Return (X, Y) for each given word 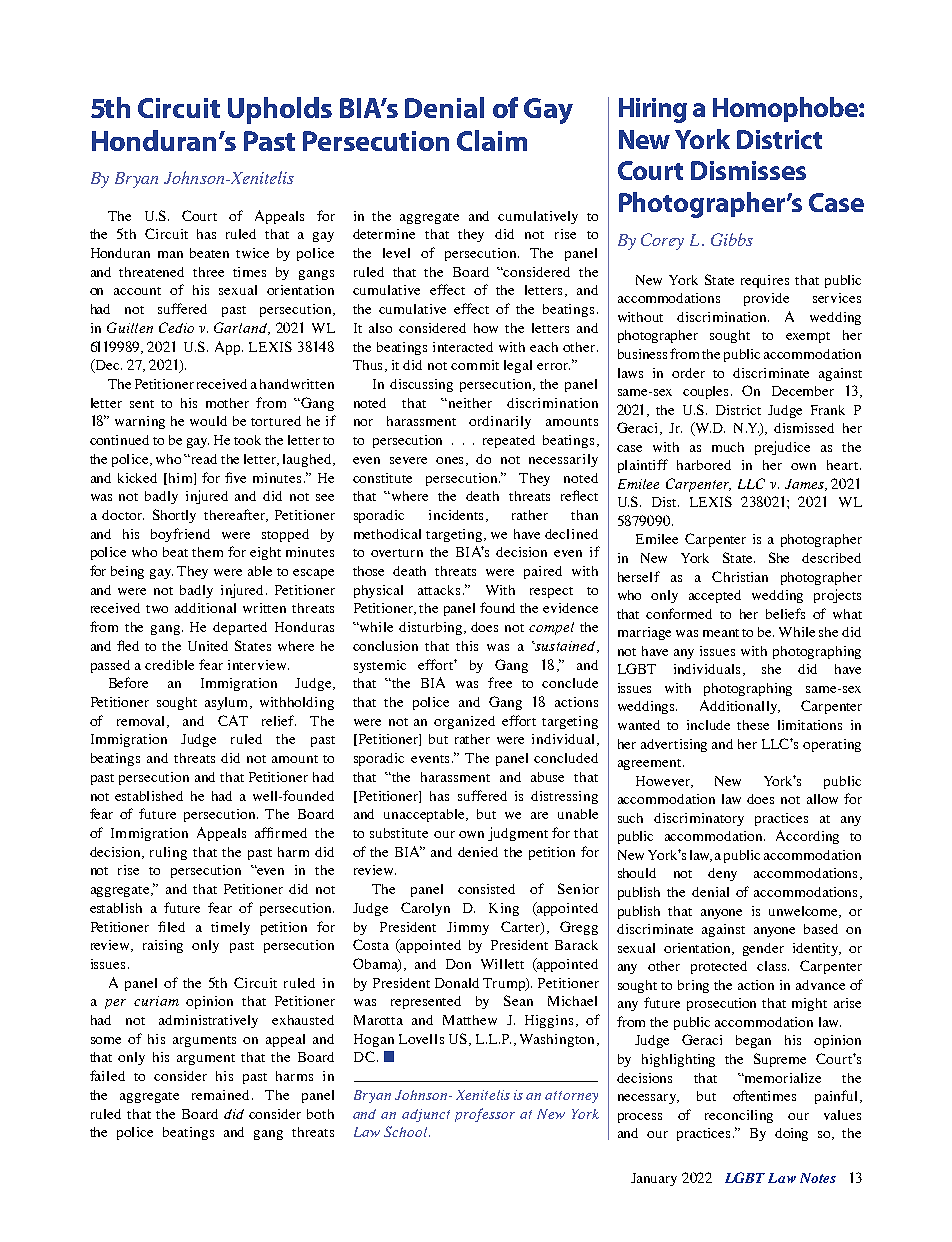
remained (222, 1095)
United (208, 646)
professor (485, 1115)
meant (721, 633)
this (467, 646)
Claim (492, 140)
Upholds (280, 110)
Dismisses (748, 170)
